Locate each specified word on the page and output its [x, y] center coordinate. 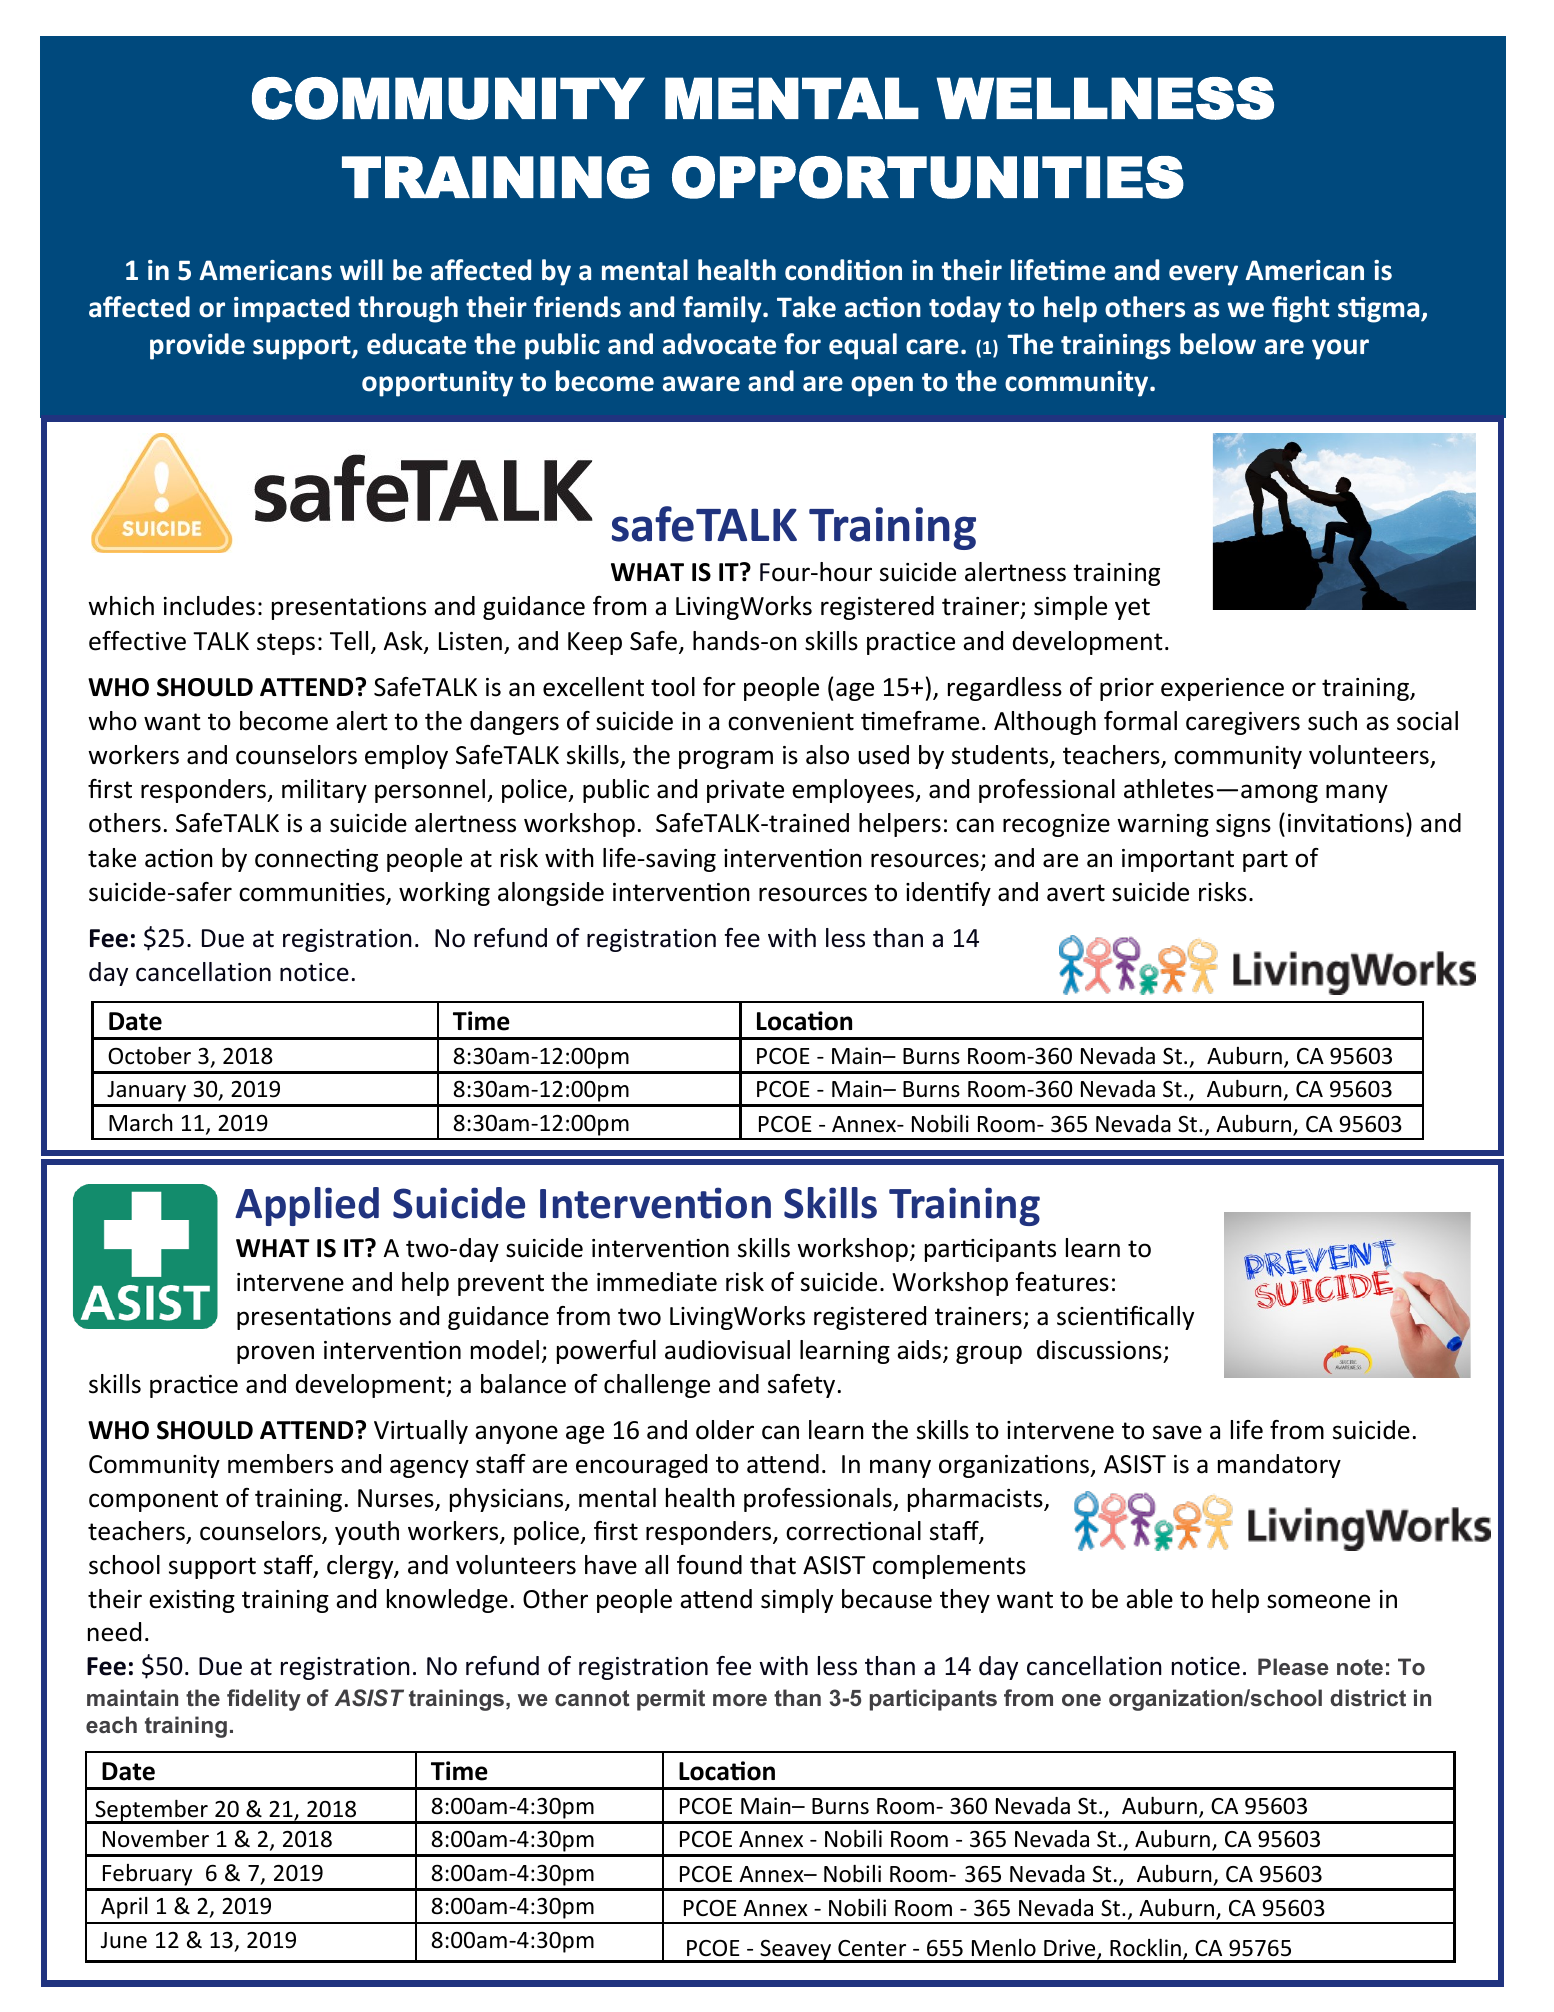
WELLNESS [1105, 98]
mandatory [1279, 1466]
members [280, 1464]
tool [673, 687]
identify [948, 894]
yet [1132, 609]
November [156, 1839]
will [361, 269]
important [1178, 860]
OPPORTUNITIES [928, 177]
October [149, 1056]
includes [209, 606]
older [725, 1430]
